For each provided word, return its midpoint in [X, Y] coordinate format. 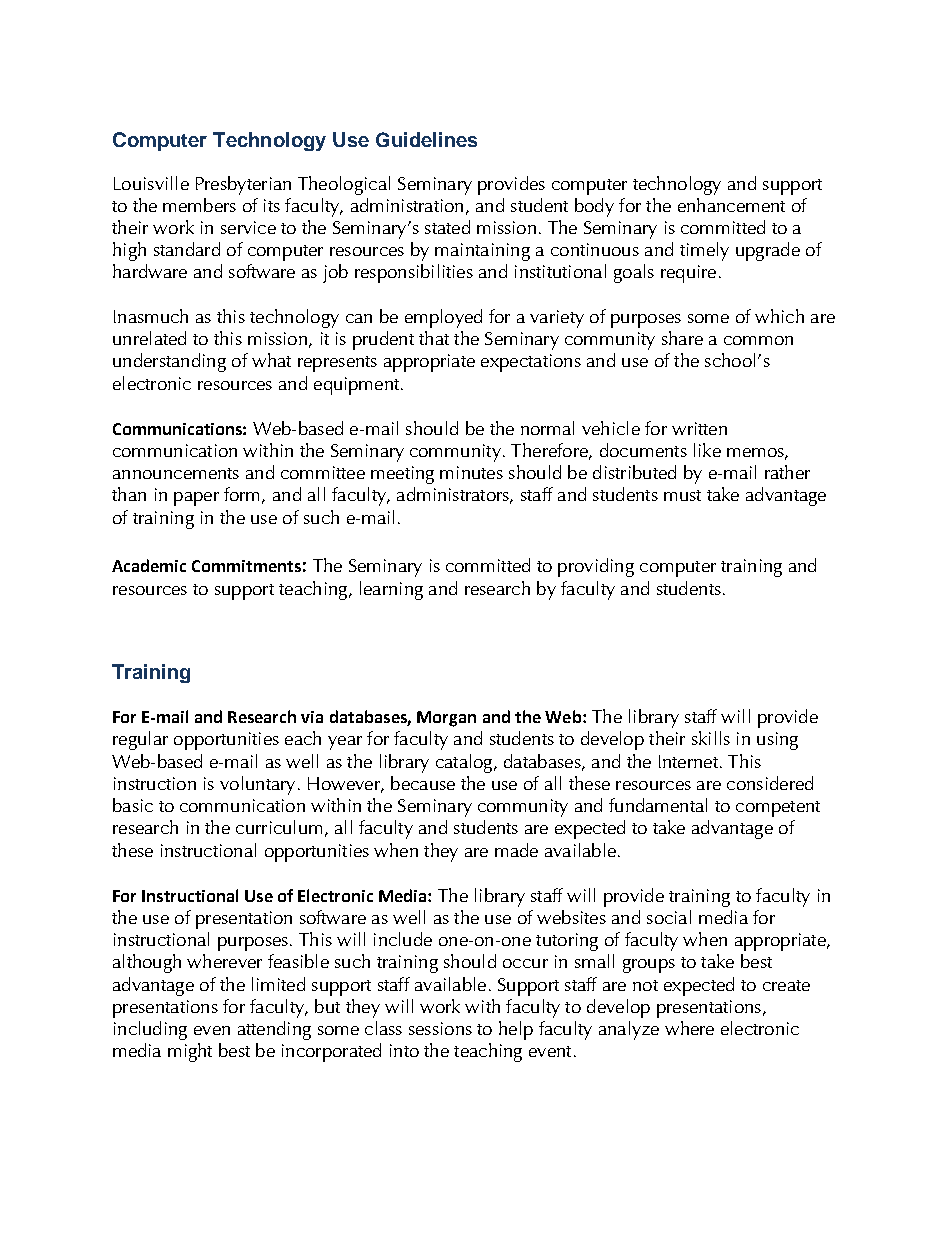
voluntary [257, 785]
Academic [149, 565]
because [423, 783]
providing [596, 567]
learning [391, 590]
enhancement [731, 205]
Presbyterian [243, 185]
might [190, 1052]
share [682, 338]
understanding [169, 362]
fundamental [658, 805]
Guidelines [426, 139]
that [434, 338]
